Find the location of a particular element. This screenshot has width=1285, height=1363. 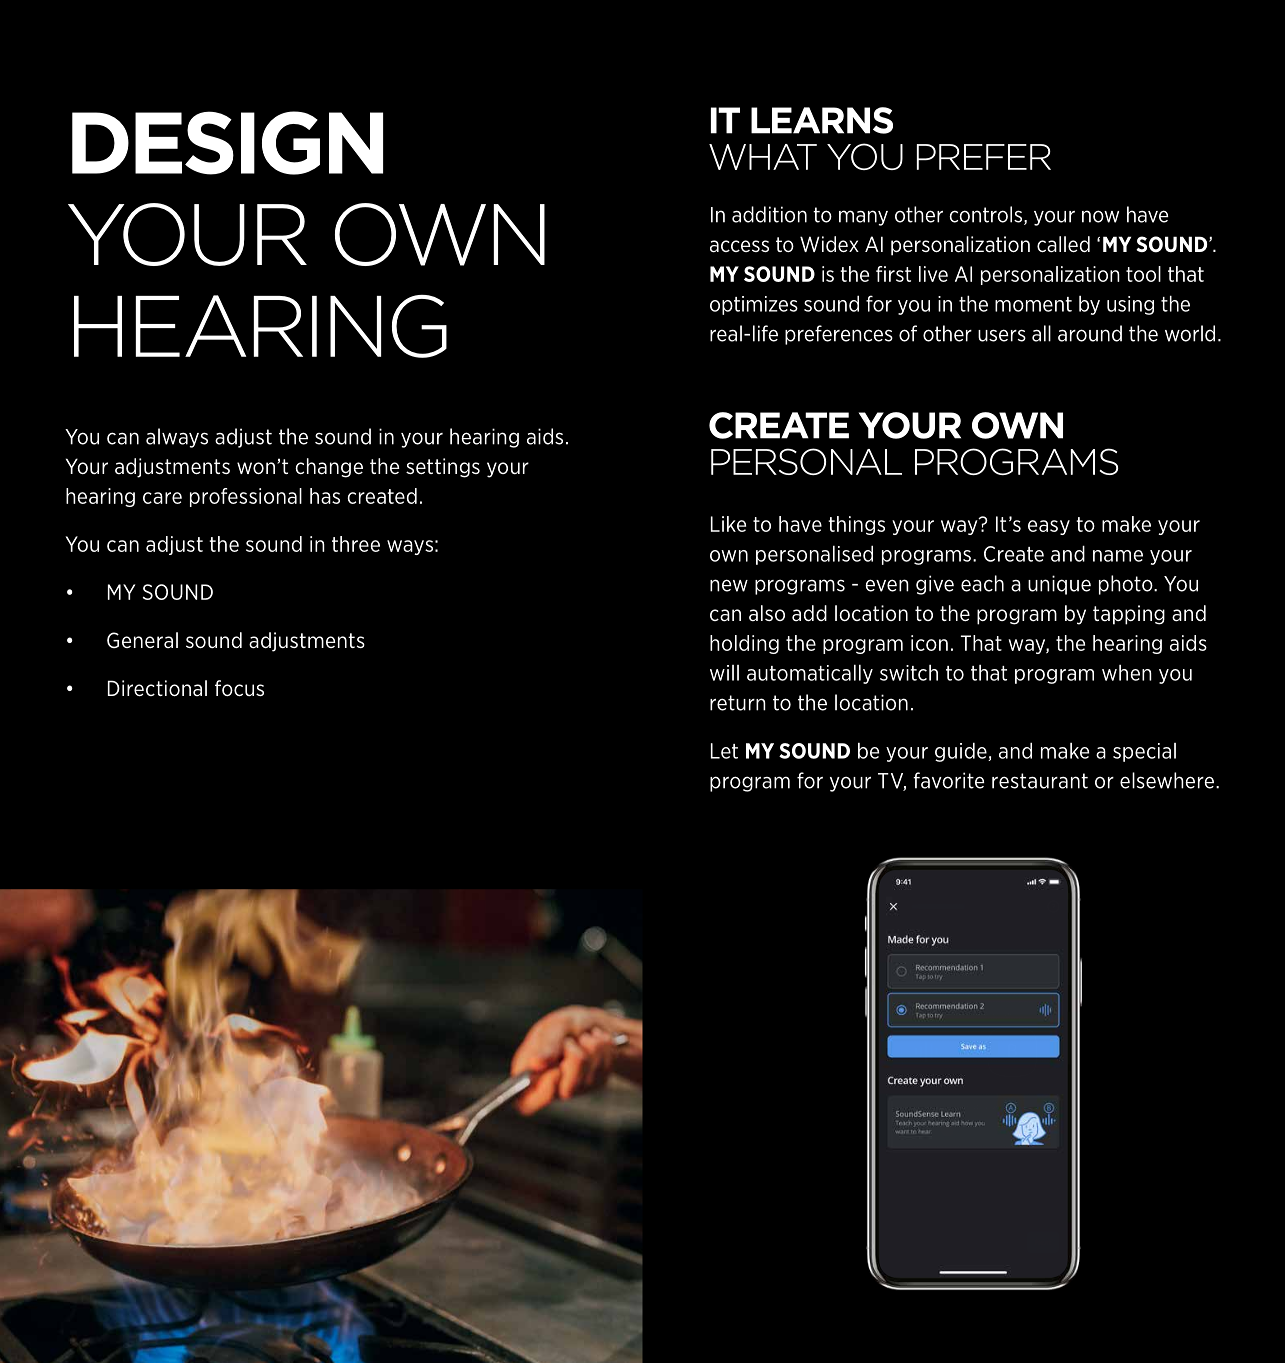

moment is located at coordinates (1033, 304).
